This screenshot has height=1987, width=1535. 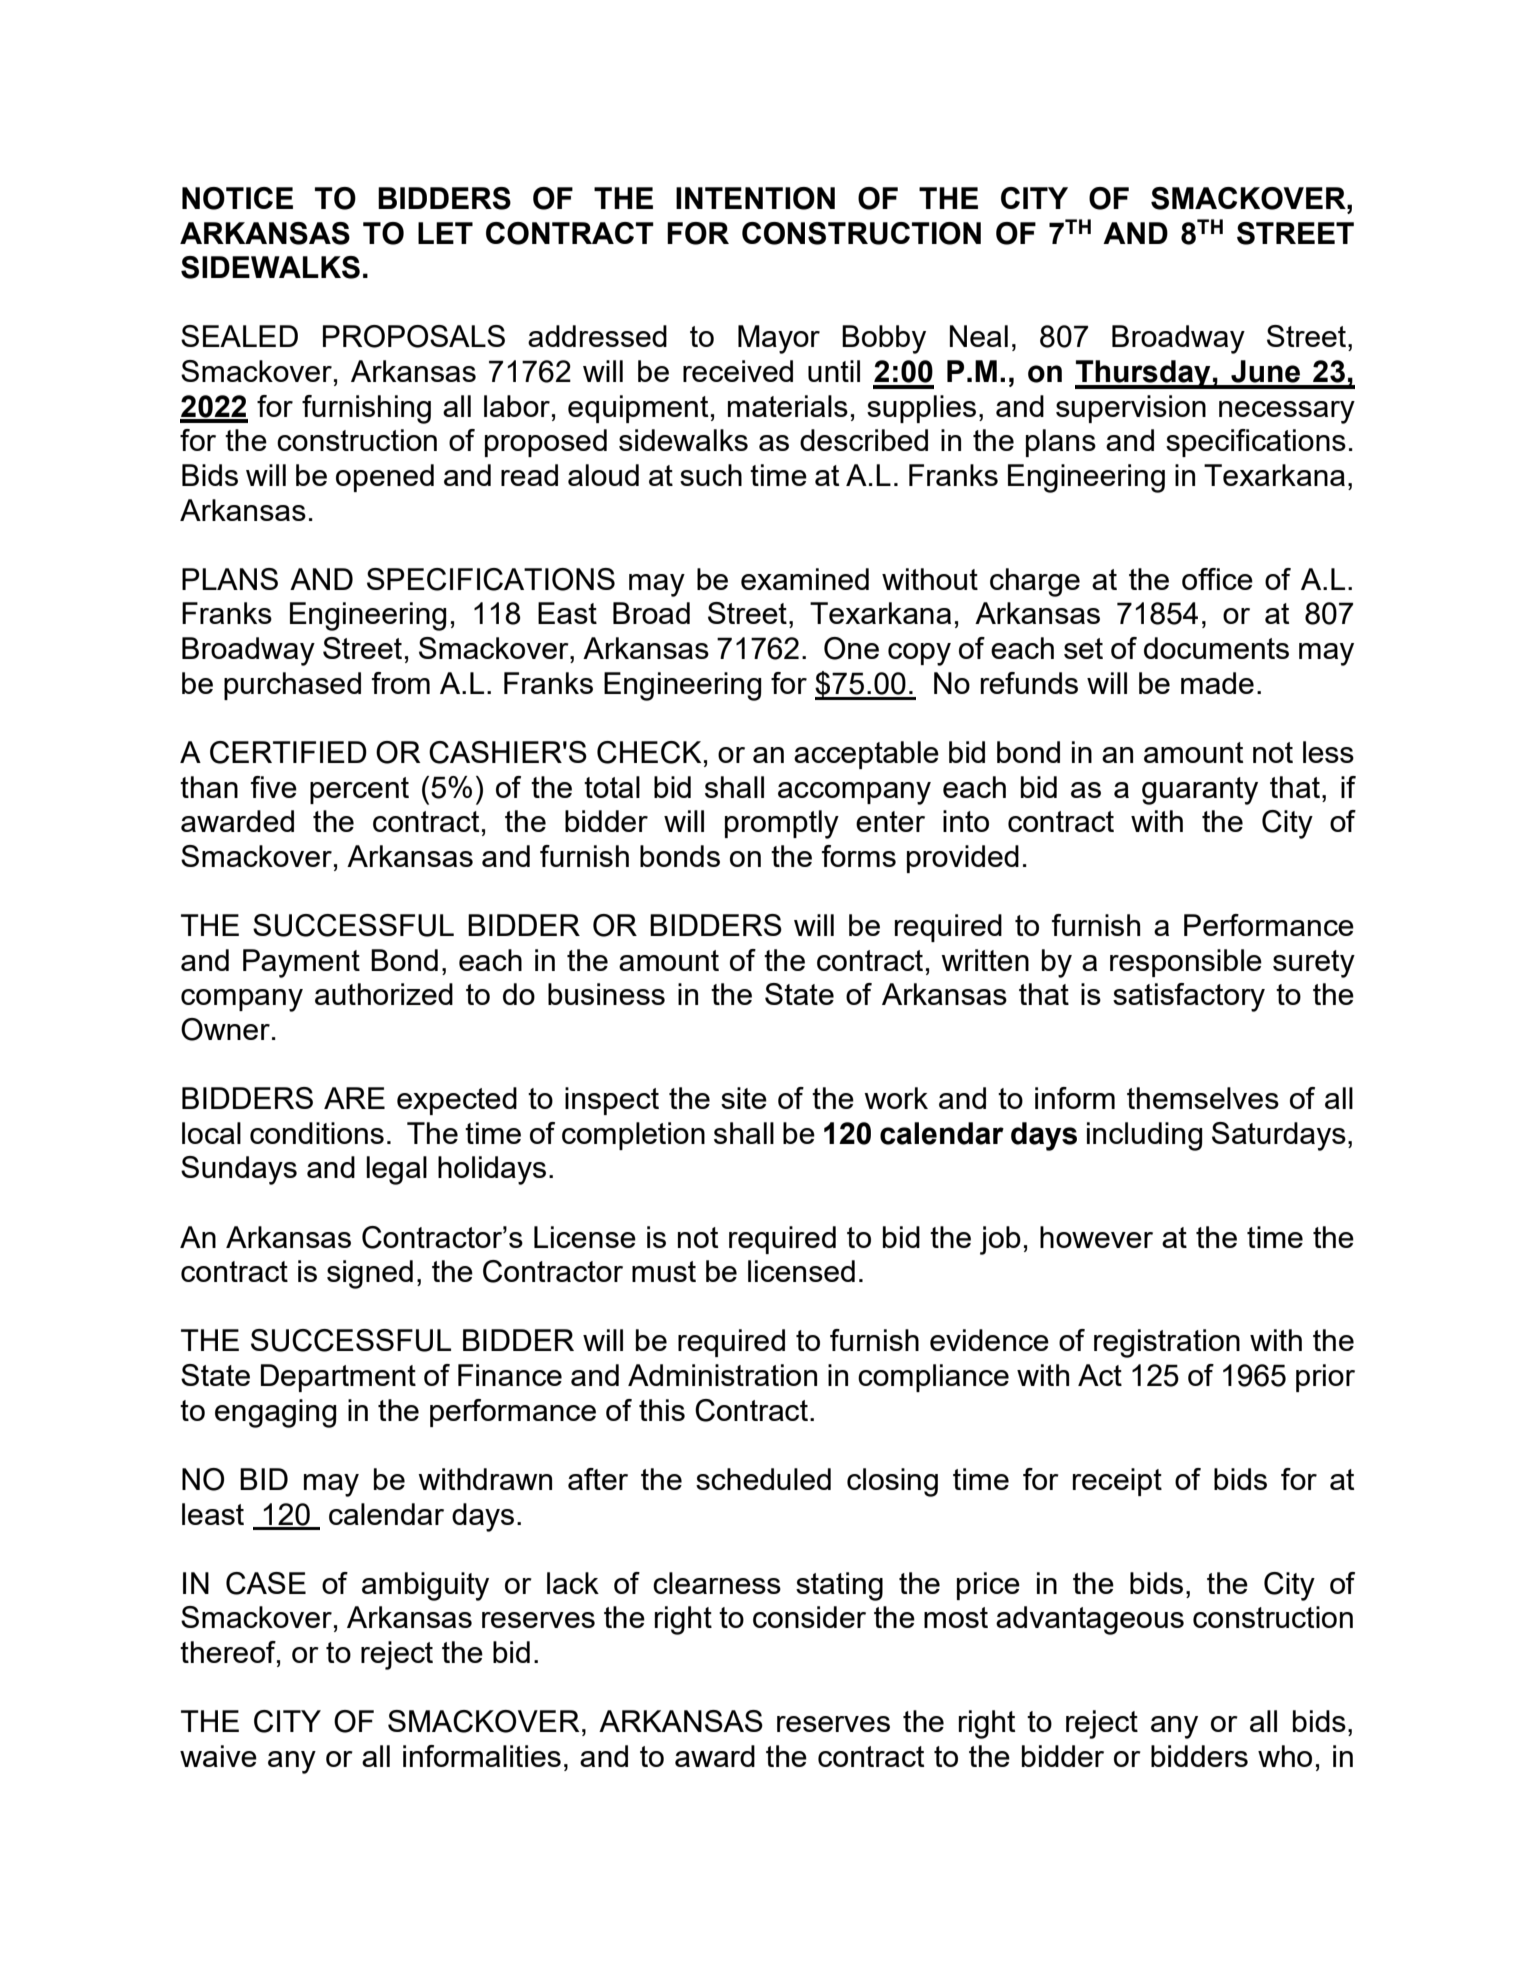 I want to click on Department, so click(x=338, y=1378).
